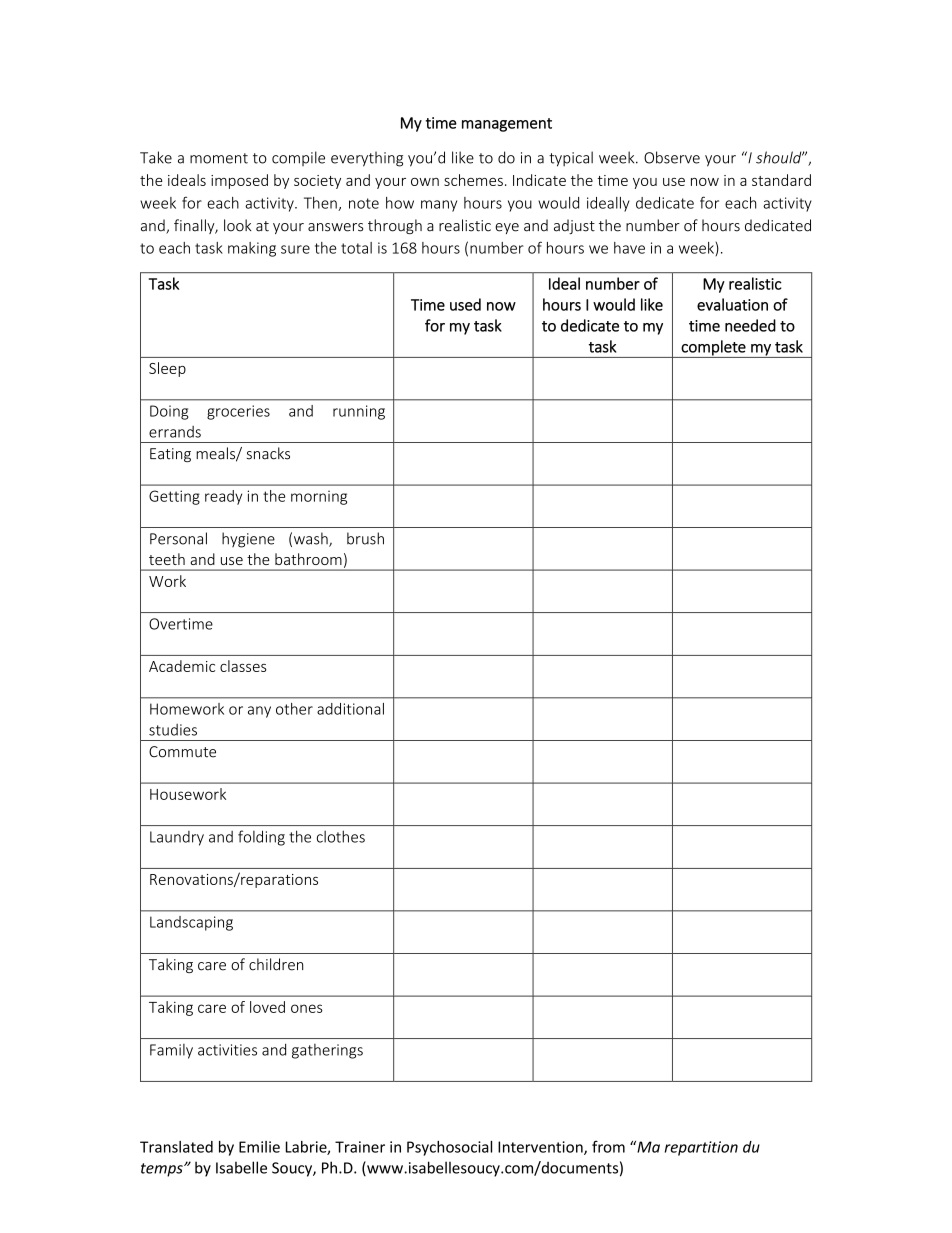 The width and height of the document is (952, 1233). What do you see at coordinates (713, 349) in the document?
I see `complete` at bounding box center [713, 349].
